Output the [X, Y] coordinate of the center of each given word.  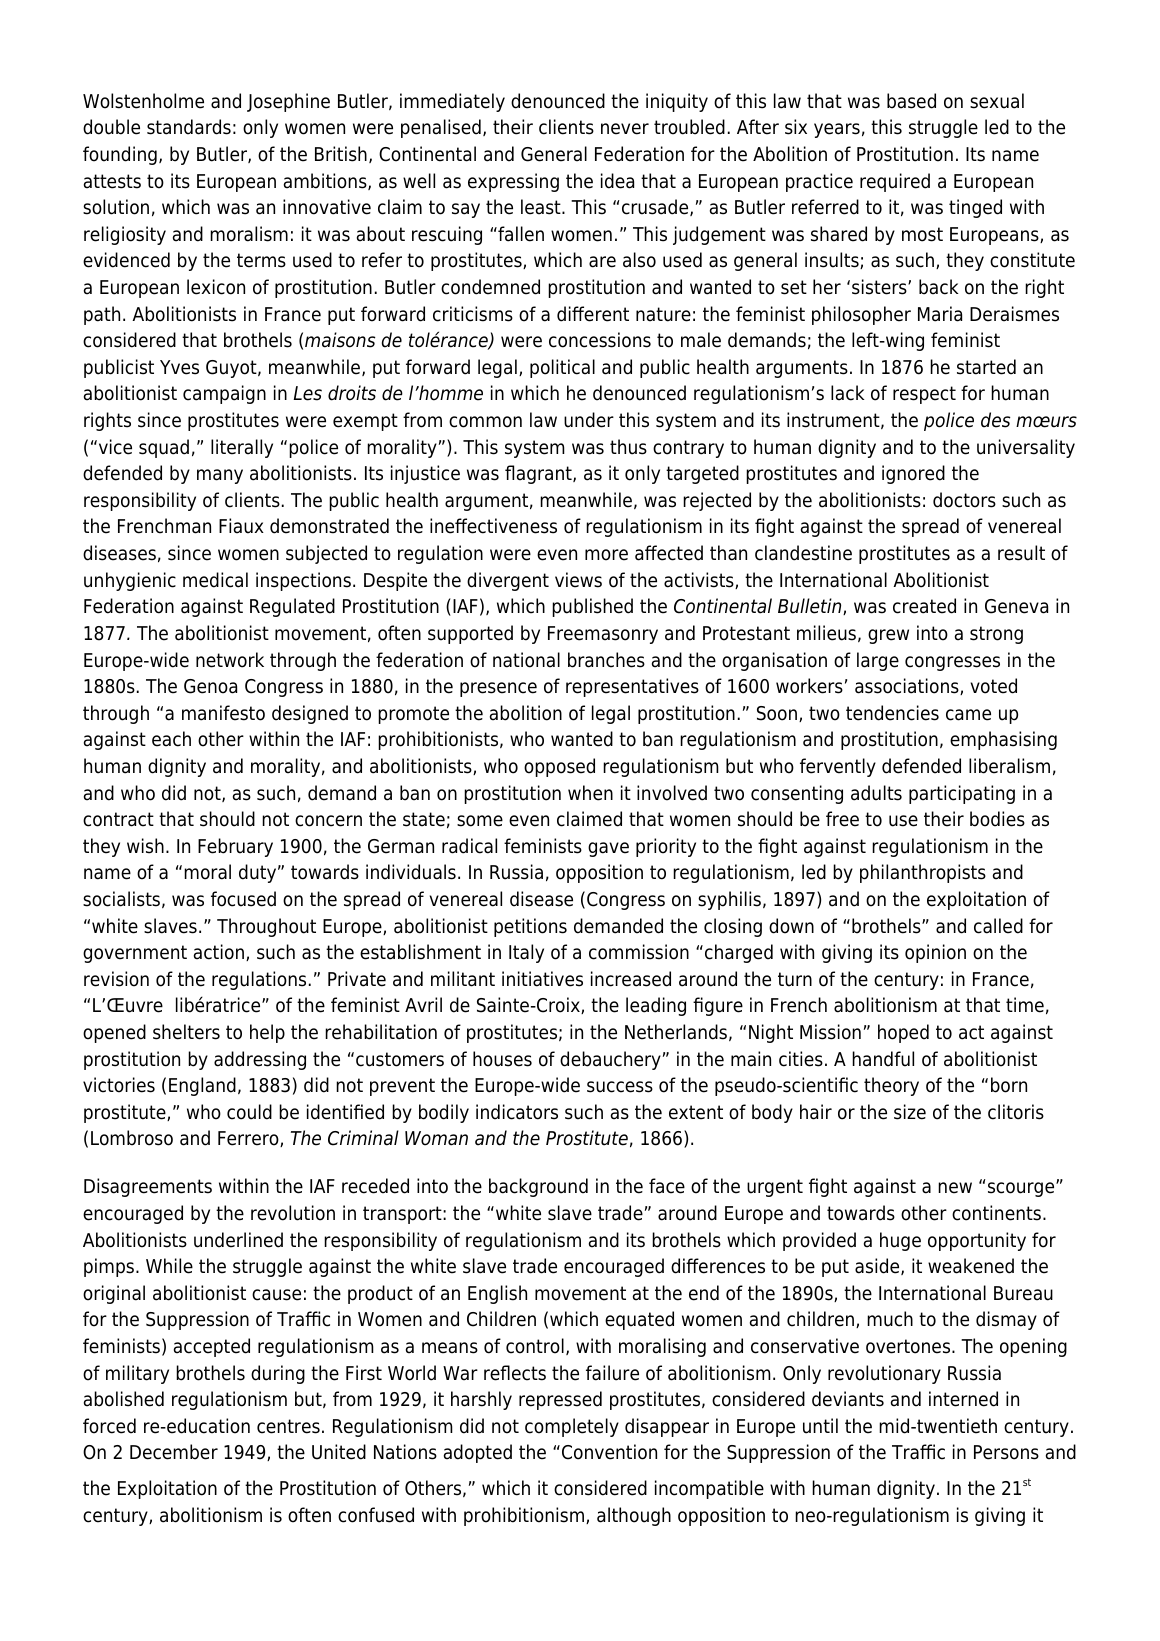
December [174, 1452]
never [625, 129]
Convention [609, 1452]
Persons [1006, 1452]
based [911, 101]
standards [189, 127]
